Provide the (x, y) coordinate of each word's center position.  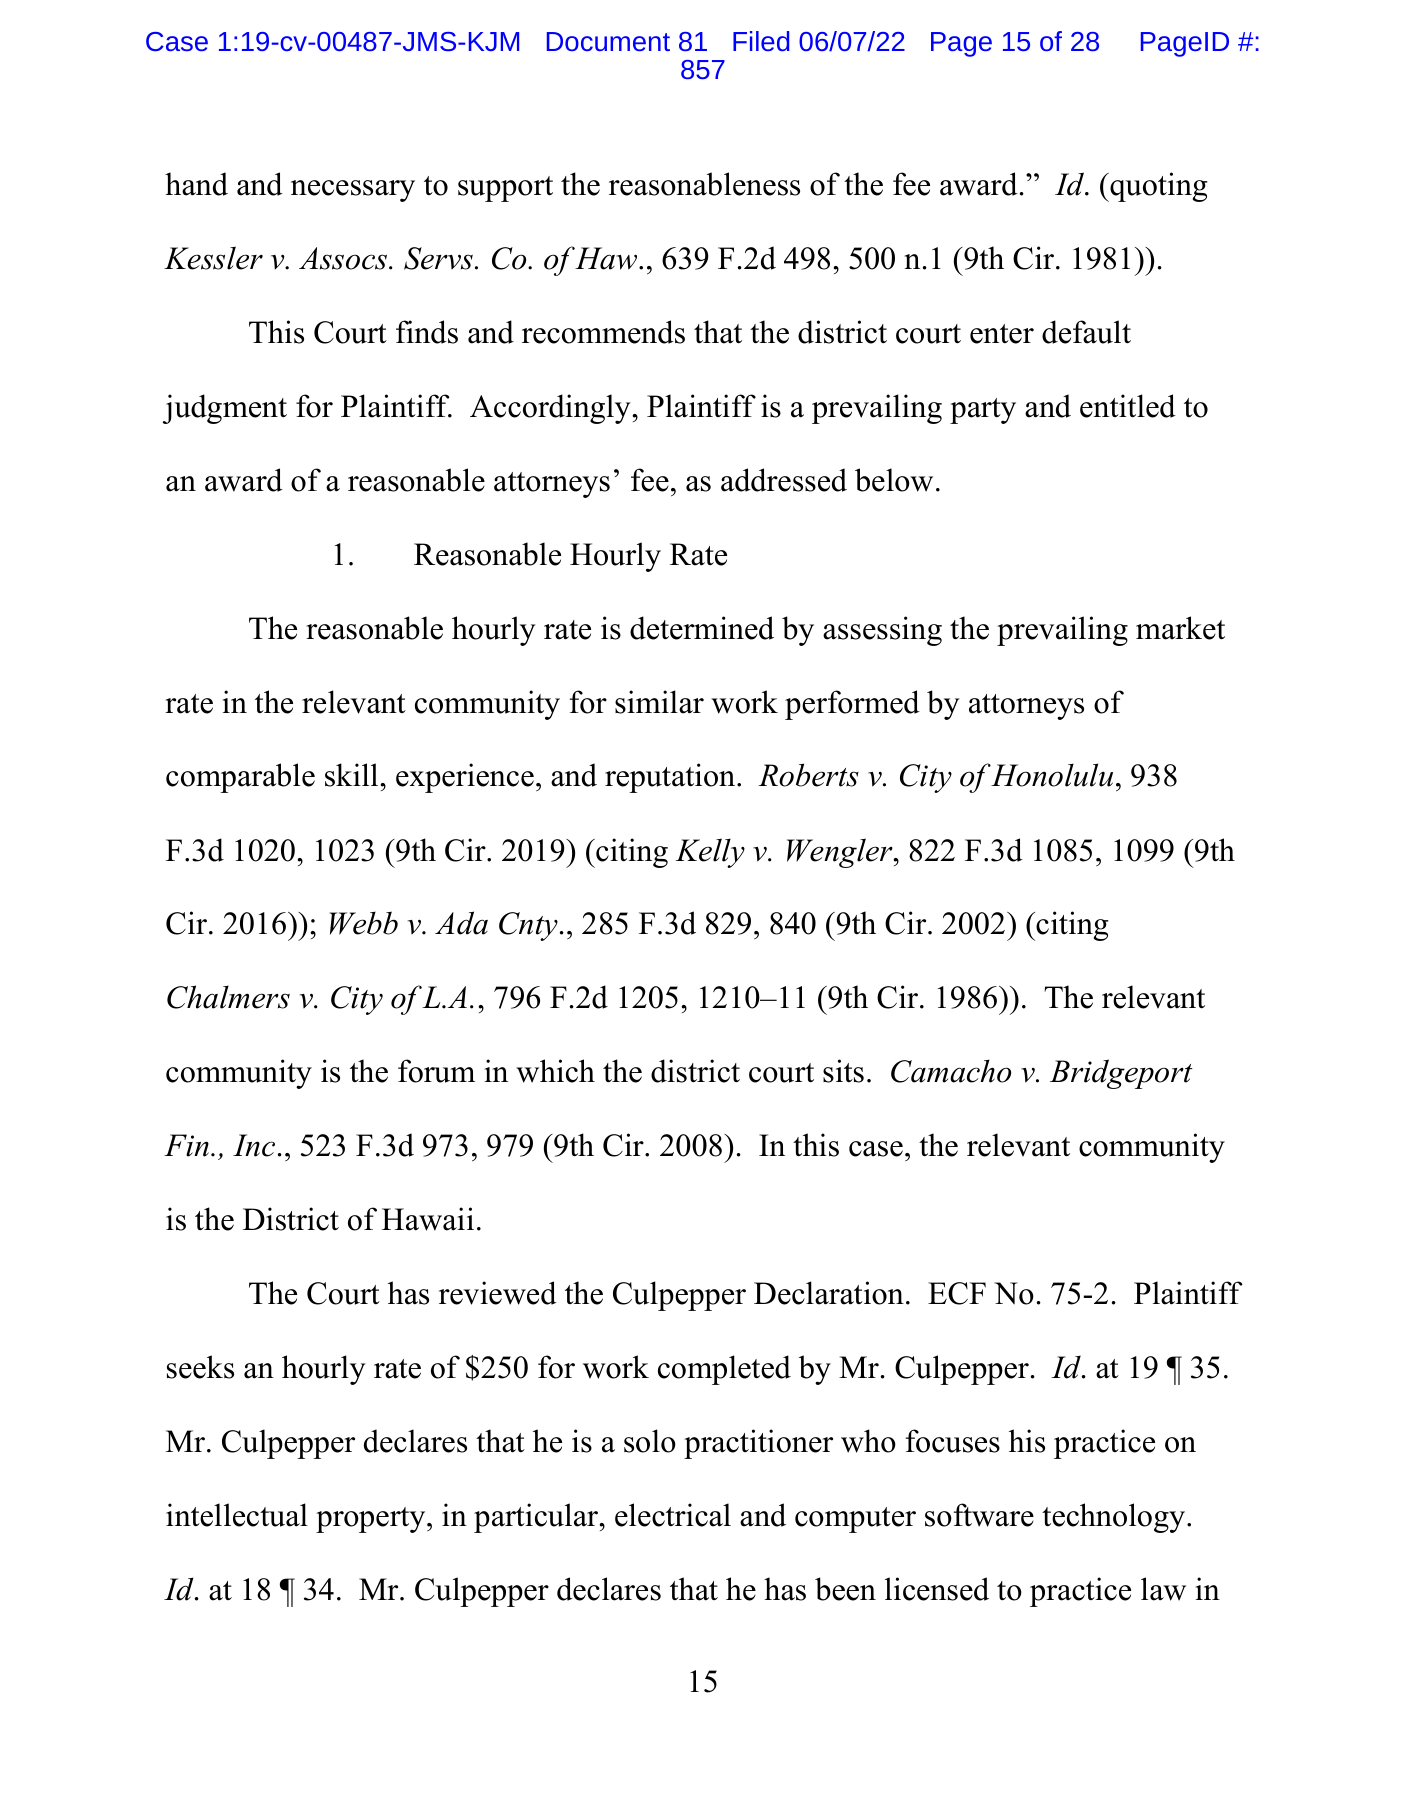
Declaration (829, 1293)
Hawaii (428, 1219)
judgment (225, 409)
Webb (364, 923)
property (372, 1520)
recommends (603, 332)
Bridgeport (1121, 1074)
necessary (353, 191)
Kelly (710, 853)
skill (353, 775)
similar (659, 702)
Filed (761, 41)
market (1180, 628)
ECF (957, 1293)
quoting (1157, 187)
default (1086, 332)
